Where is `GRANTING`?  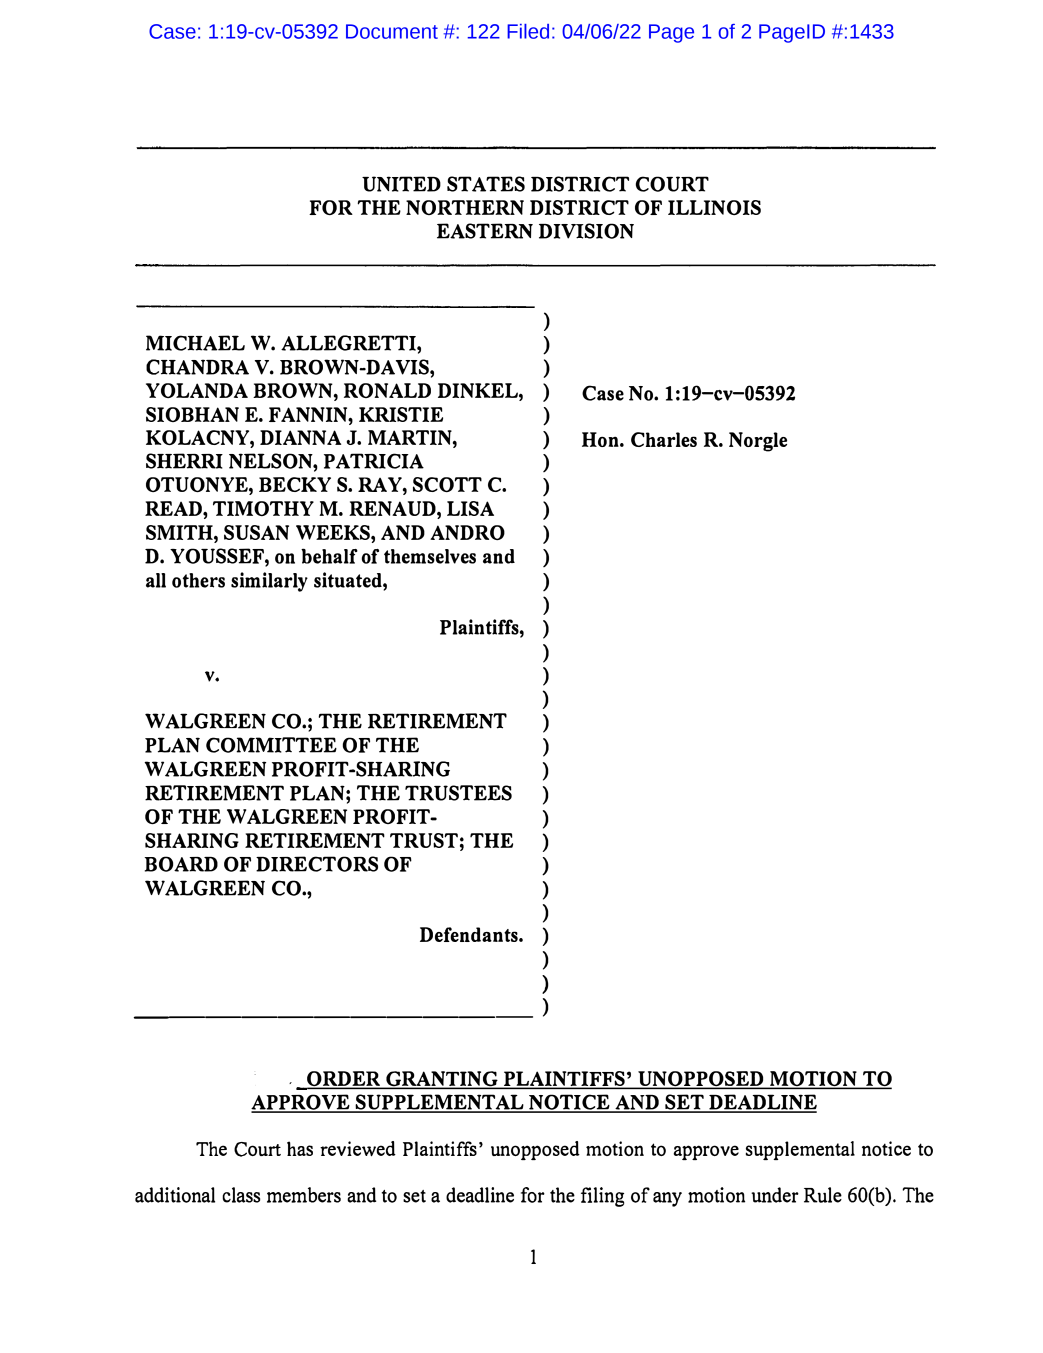
GRANTING is located at coordinates (442, 1080).
